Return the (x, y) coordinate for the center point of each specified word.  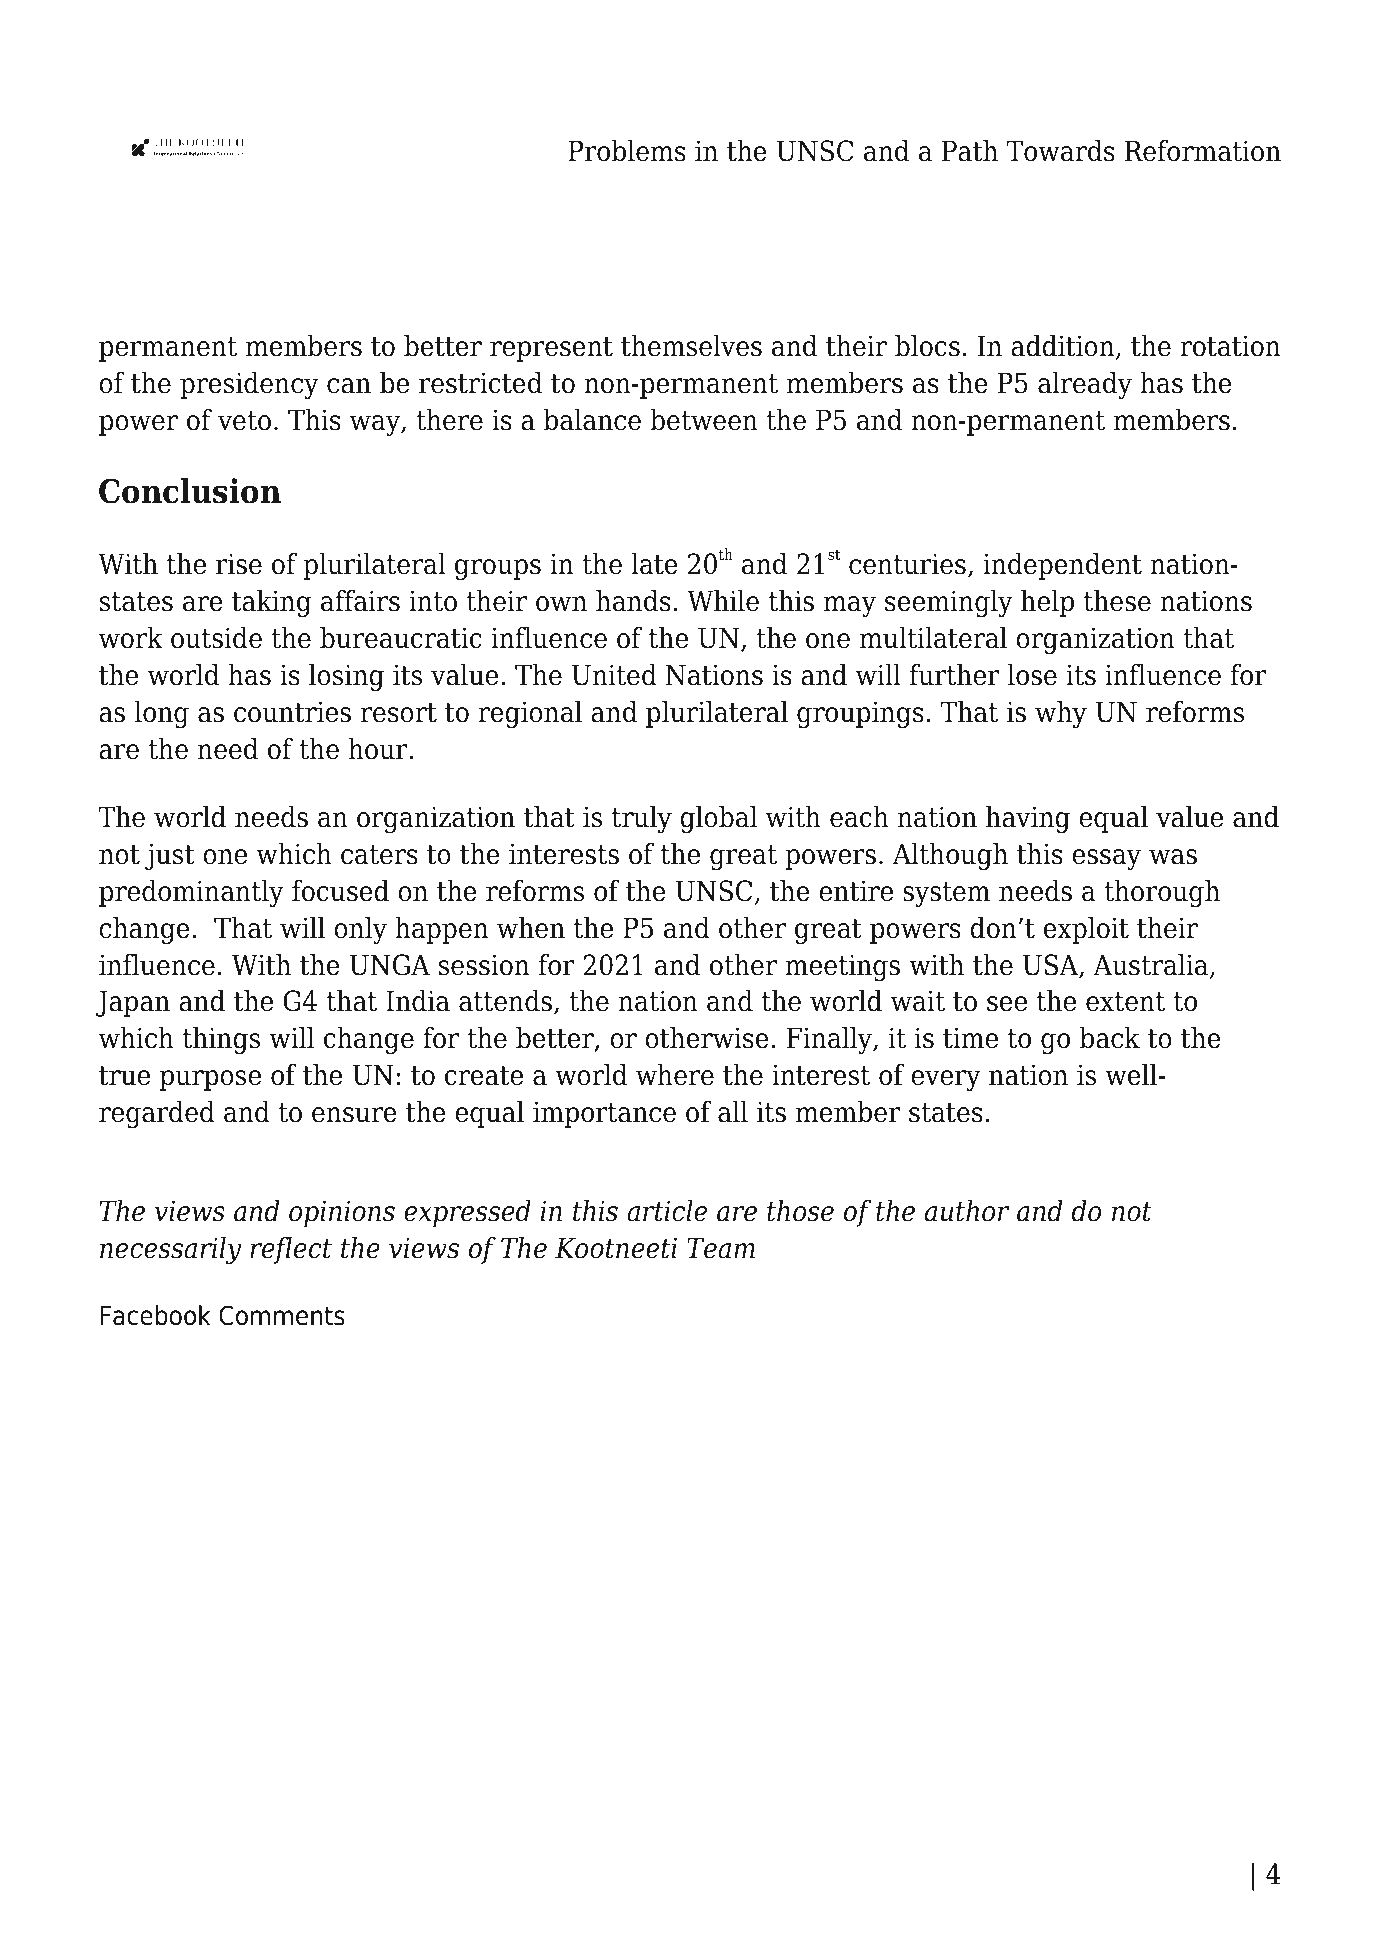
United (614, 675)
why (1061, 714)
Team (721, 1248)
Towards (1060, 151)
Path (970, 151)
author (967, 1211)
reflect (291, 1250)
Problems (627, 151)
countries (292, 712)
